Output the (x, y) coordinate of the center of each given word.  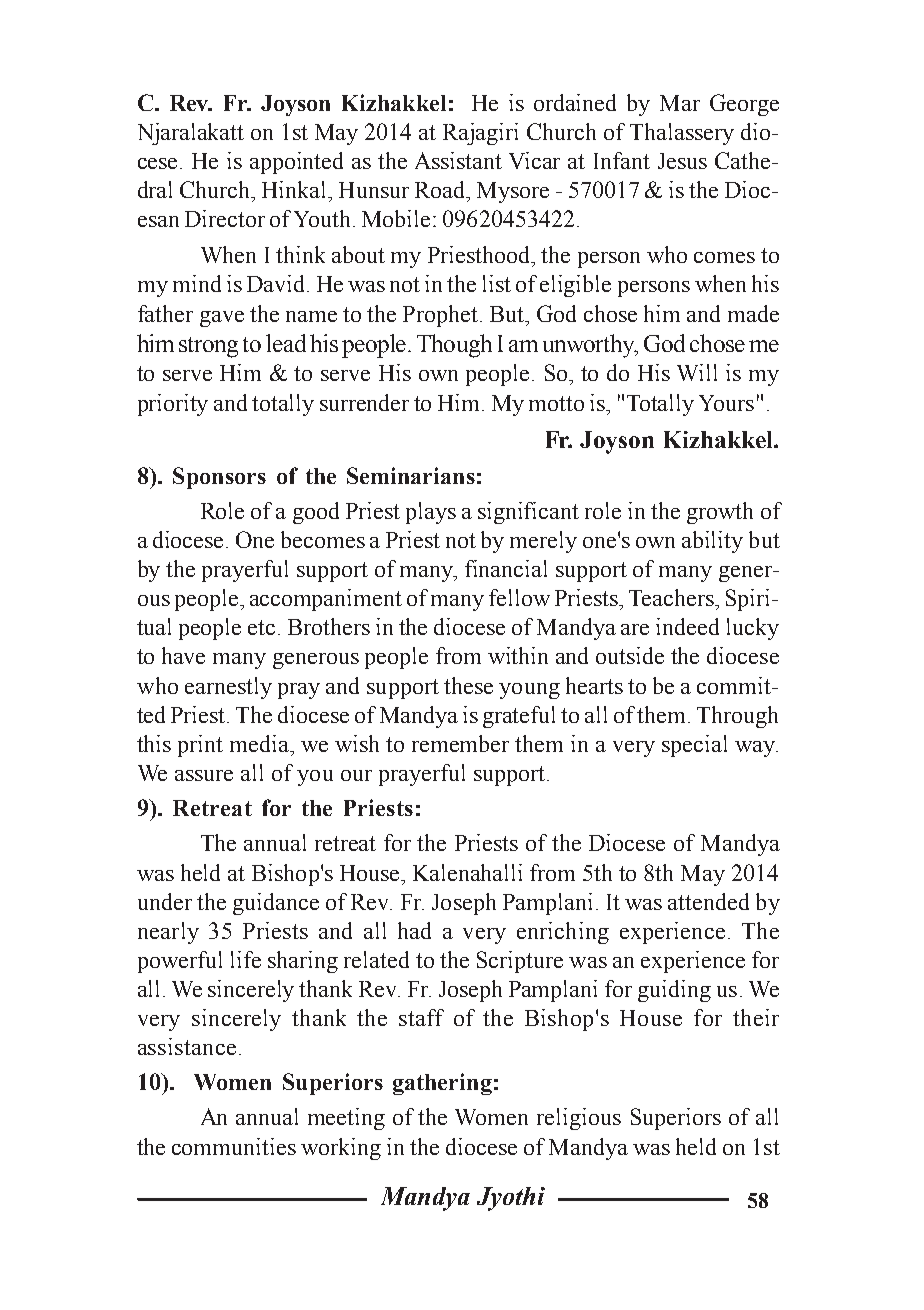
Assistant (458, 160)
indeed (687, 626)
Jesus (682, 161)
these (468, 685)
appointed (296, 163)
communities (234, 1146)
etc (261, 627)
